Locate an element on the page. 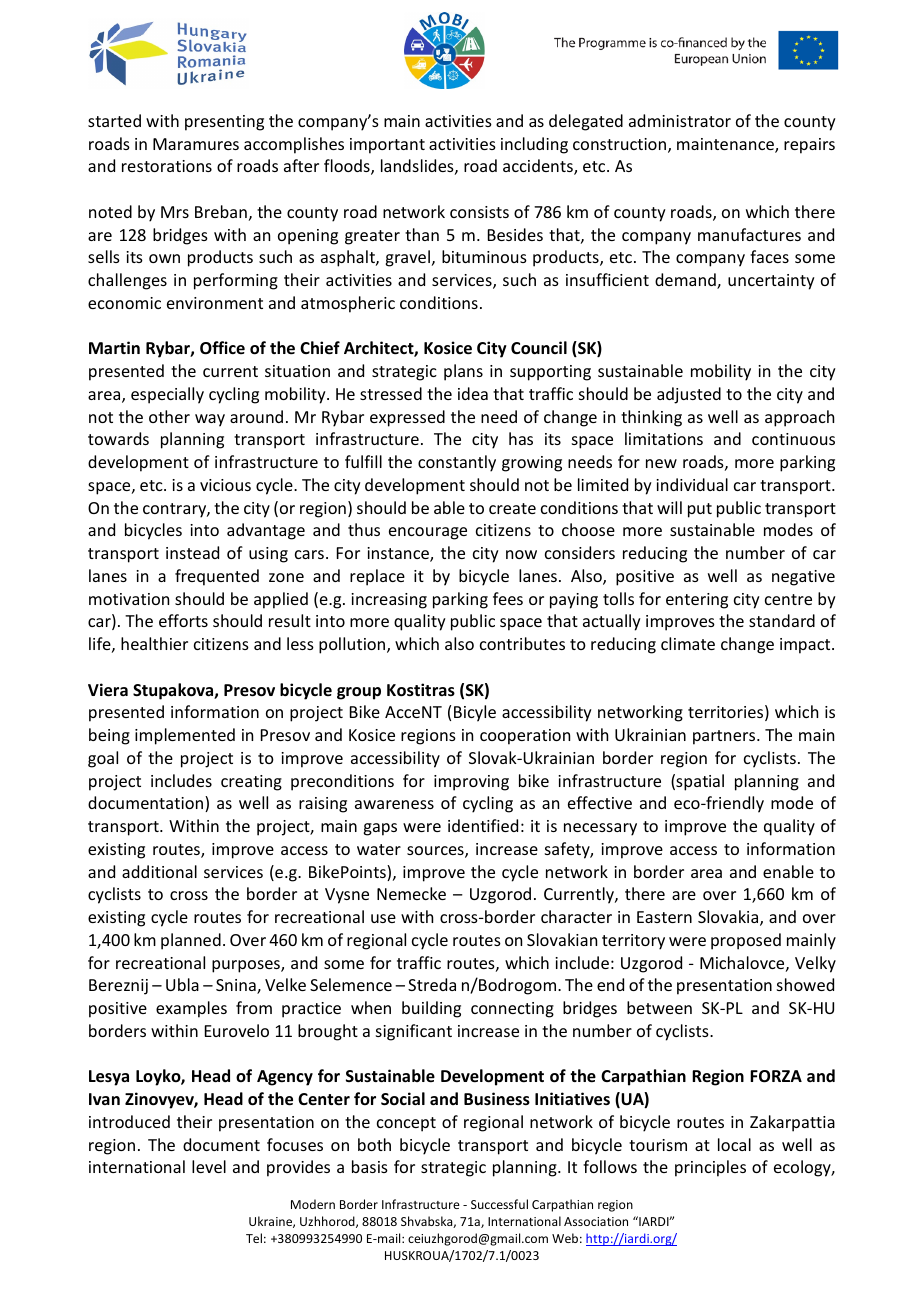  between is located at coordinates (659, 1007).
